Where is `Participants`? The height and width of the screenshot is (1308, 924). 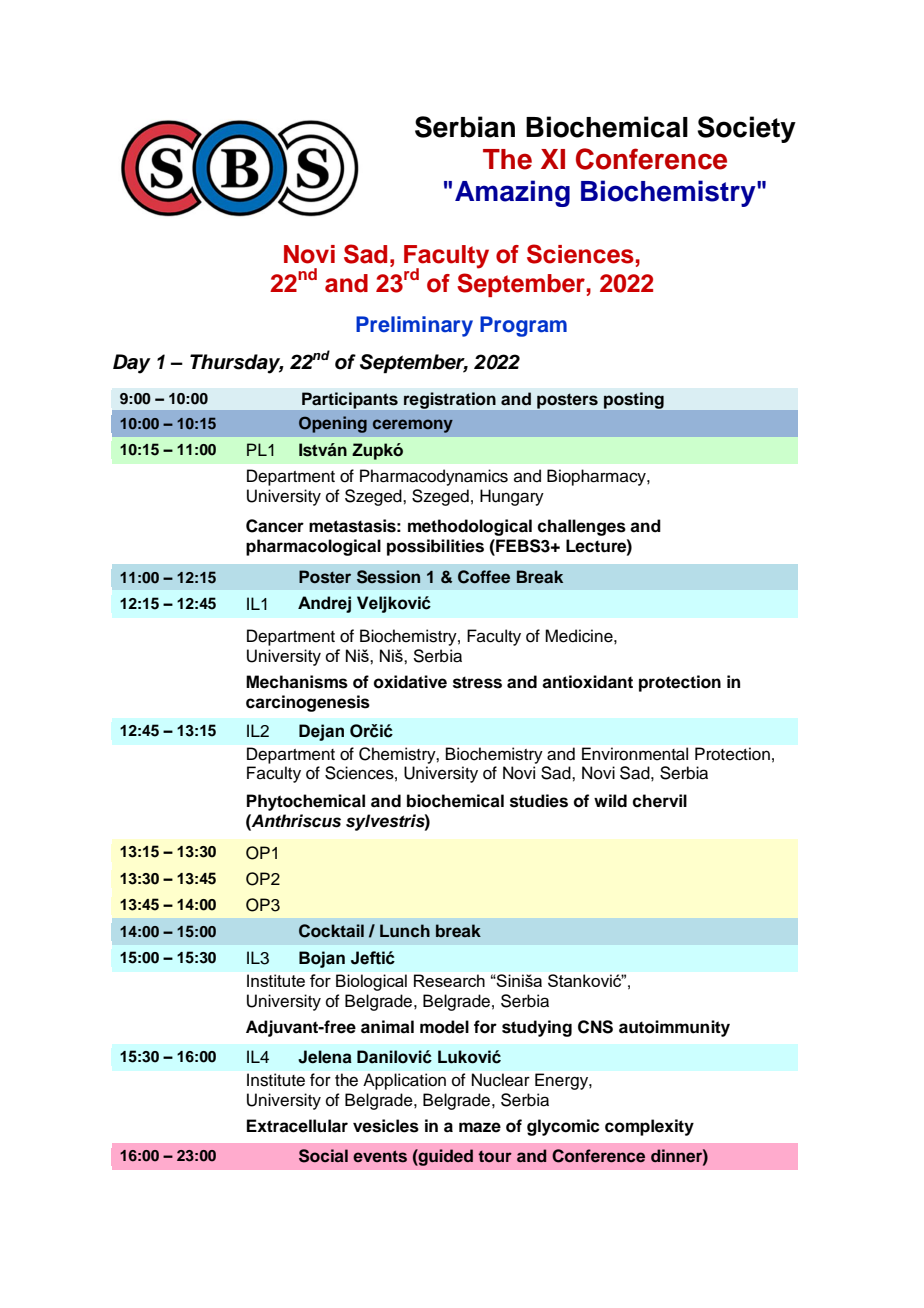
Participants is located at coordinates (350, 400).
